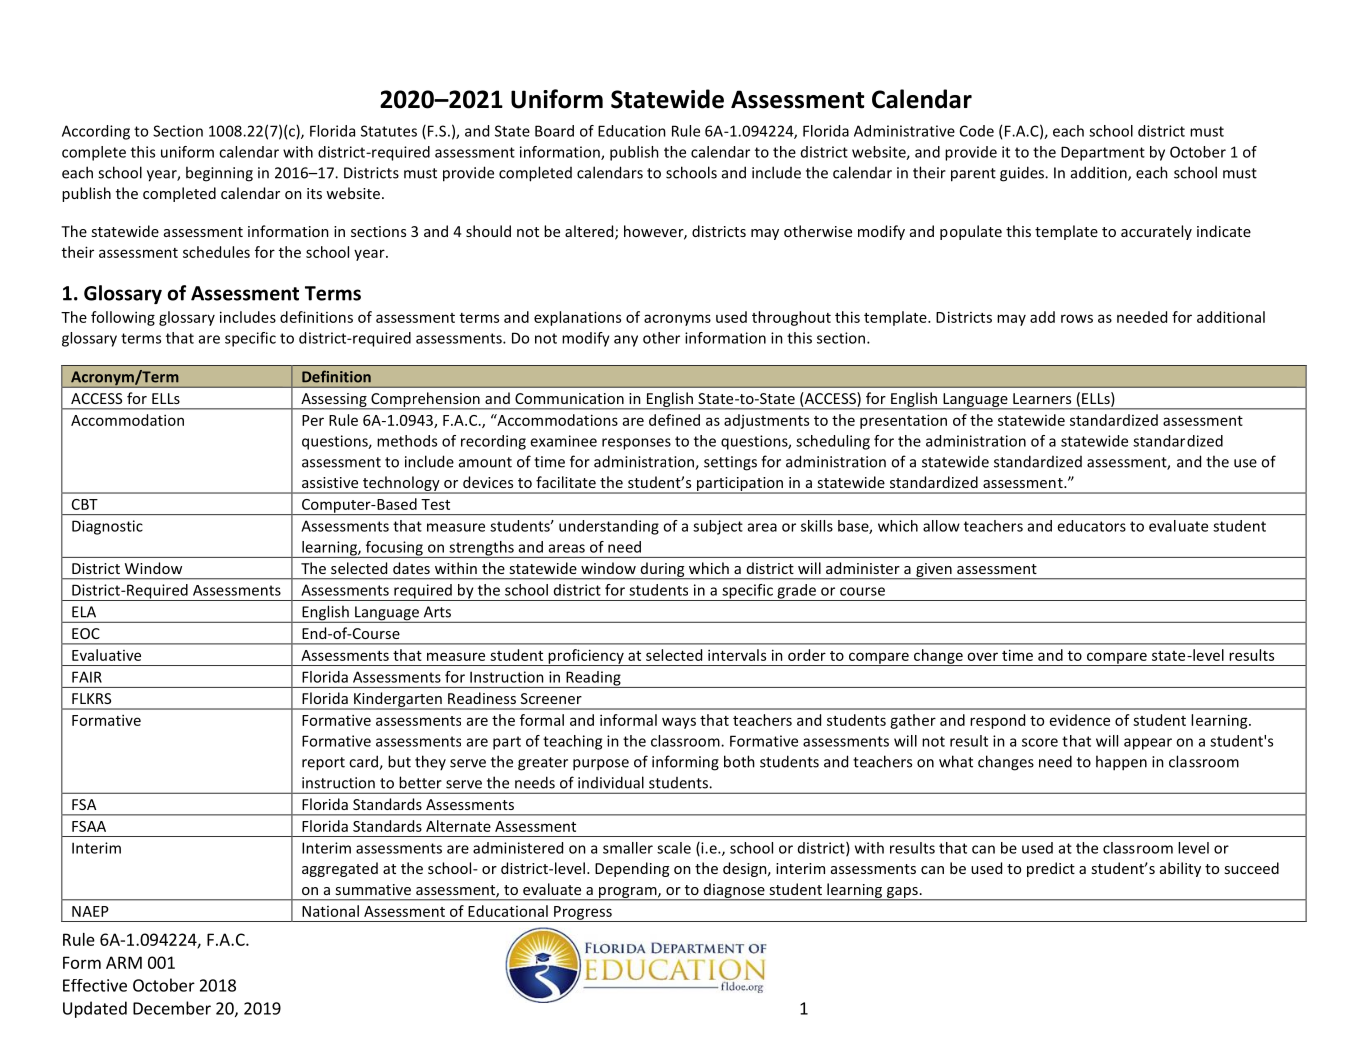 This page has width=1352, height=1044. Describe the element at coordinates (87, 677) in the page. I see `FAIR` at that location.
